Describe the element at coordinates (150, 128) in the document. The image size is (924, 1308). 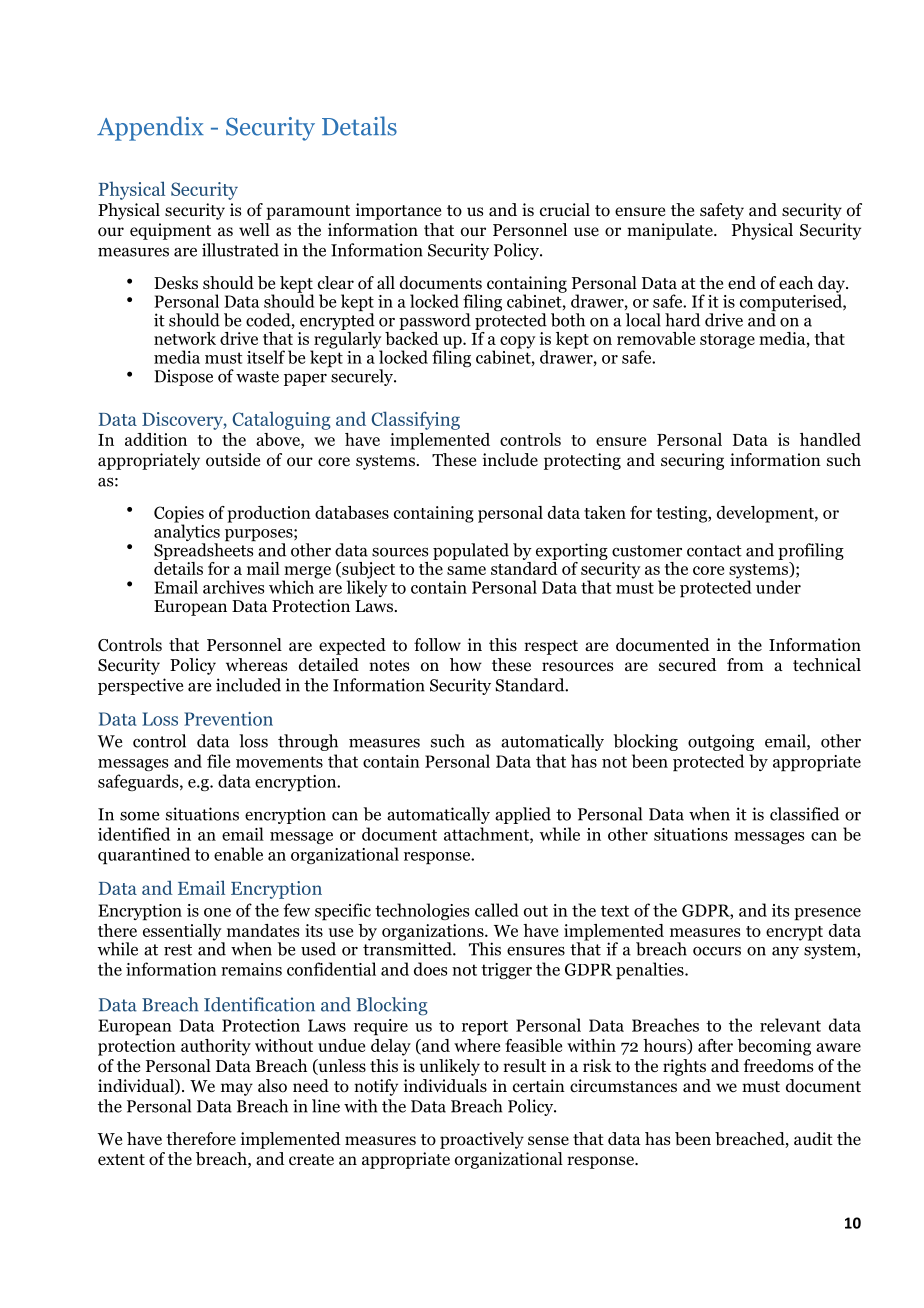
I see `Appendix` at that location.
